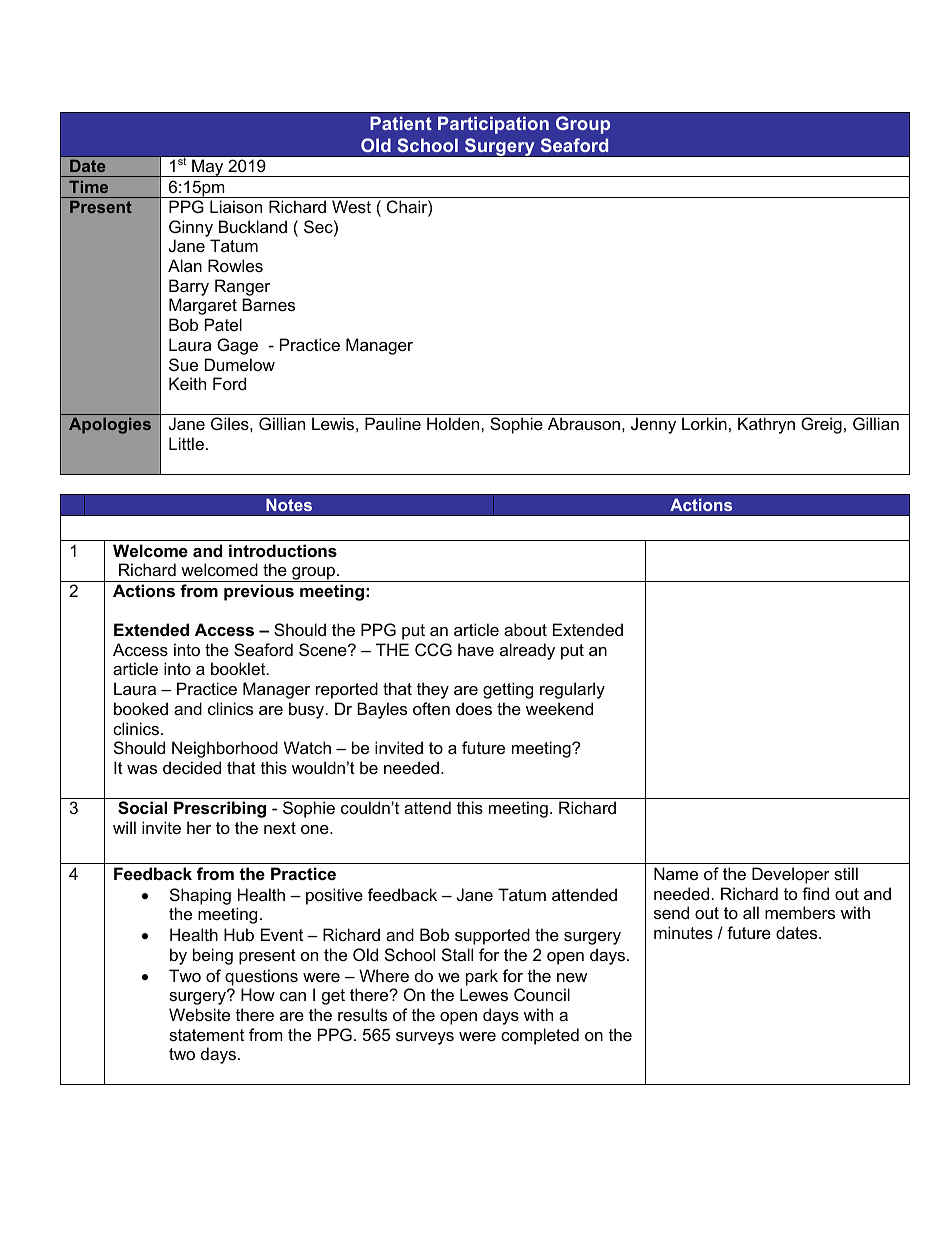 Image resolution: width=952 pixels, height=1233 pixels. What do you see at coordinates (186, 443) in the document?
I see `Little` at bounding box center [186, 443].
